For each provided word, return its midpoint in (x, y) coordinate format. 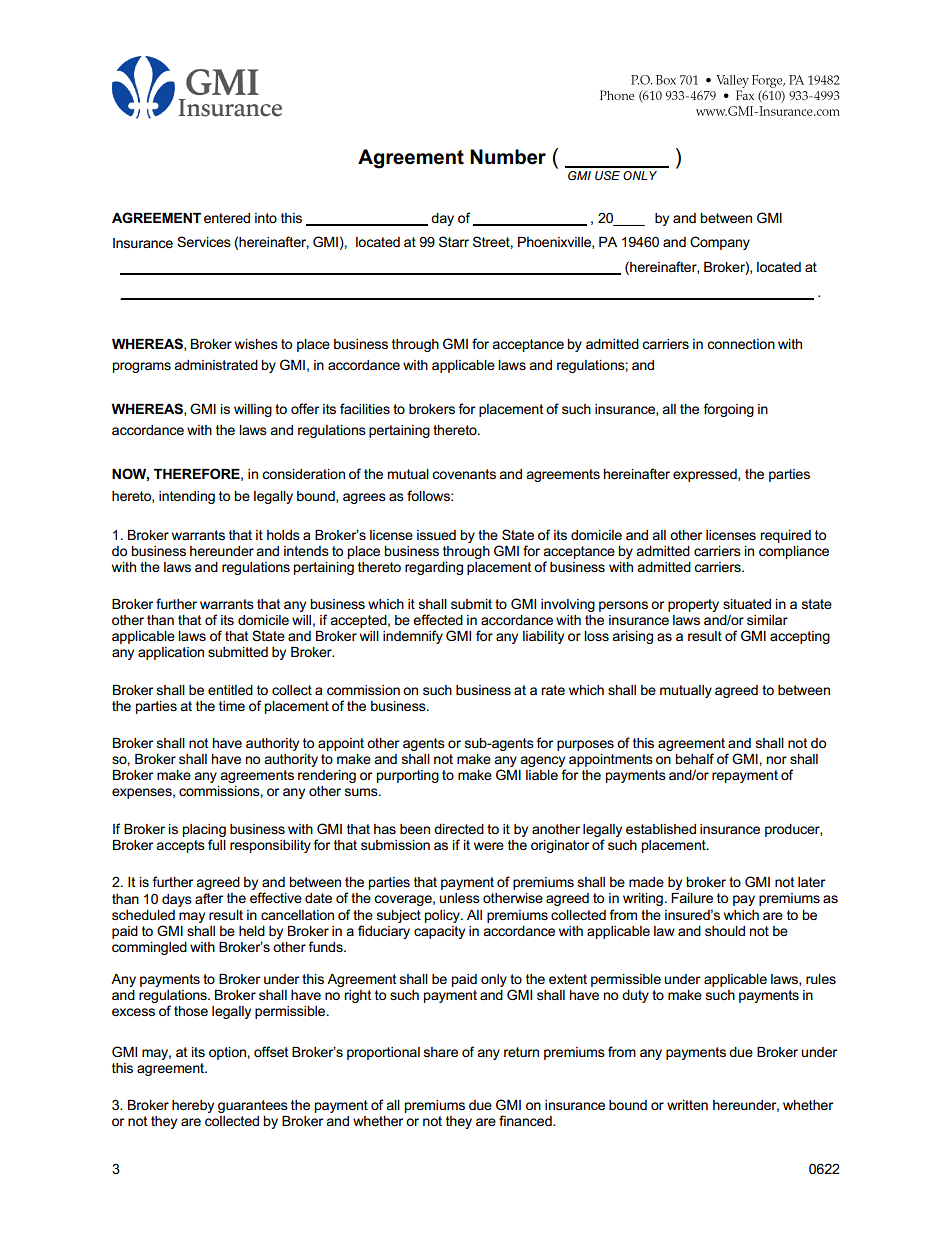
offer (305, 408)
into (266, 218)
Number (508, 157)
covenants (464, 474)
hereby (193, 1106)
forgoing (729, 410)
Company (720, 243)
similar (767, 620)
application (171, 653)
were (489, 846)
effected (438, 619)
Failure (692, 898)
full (217, 844)
